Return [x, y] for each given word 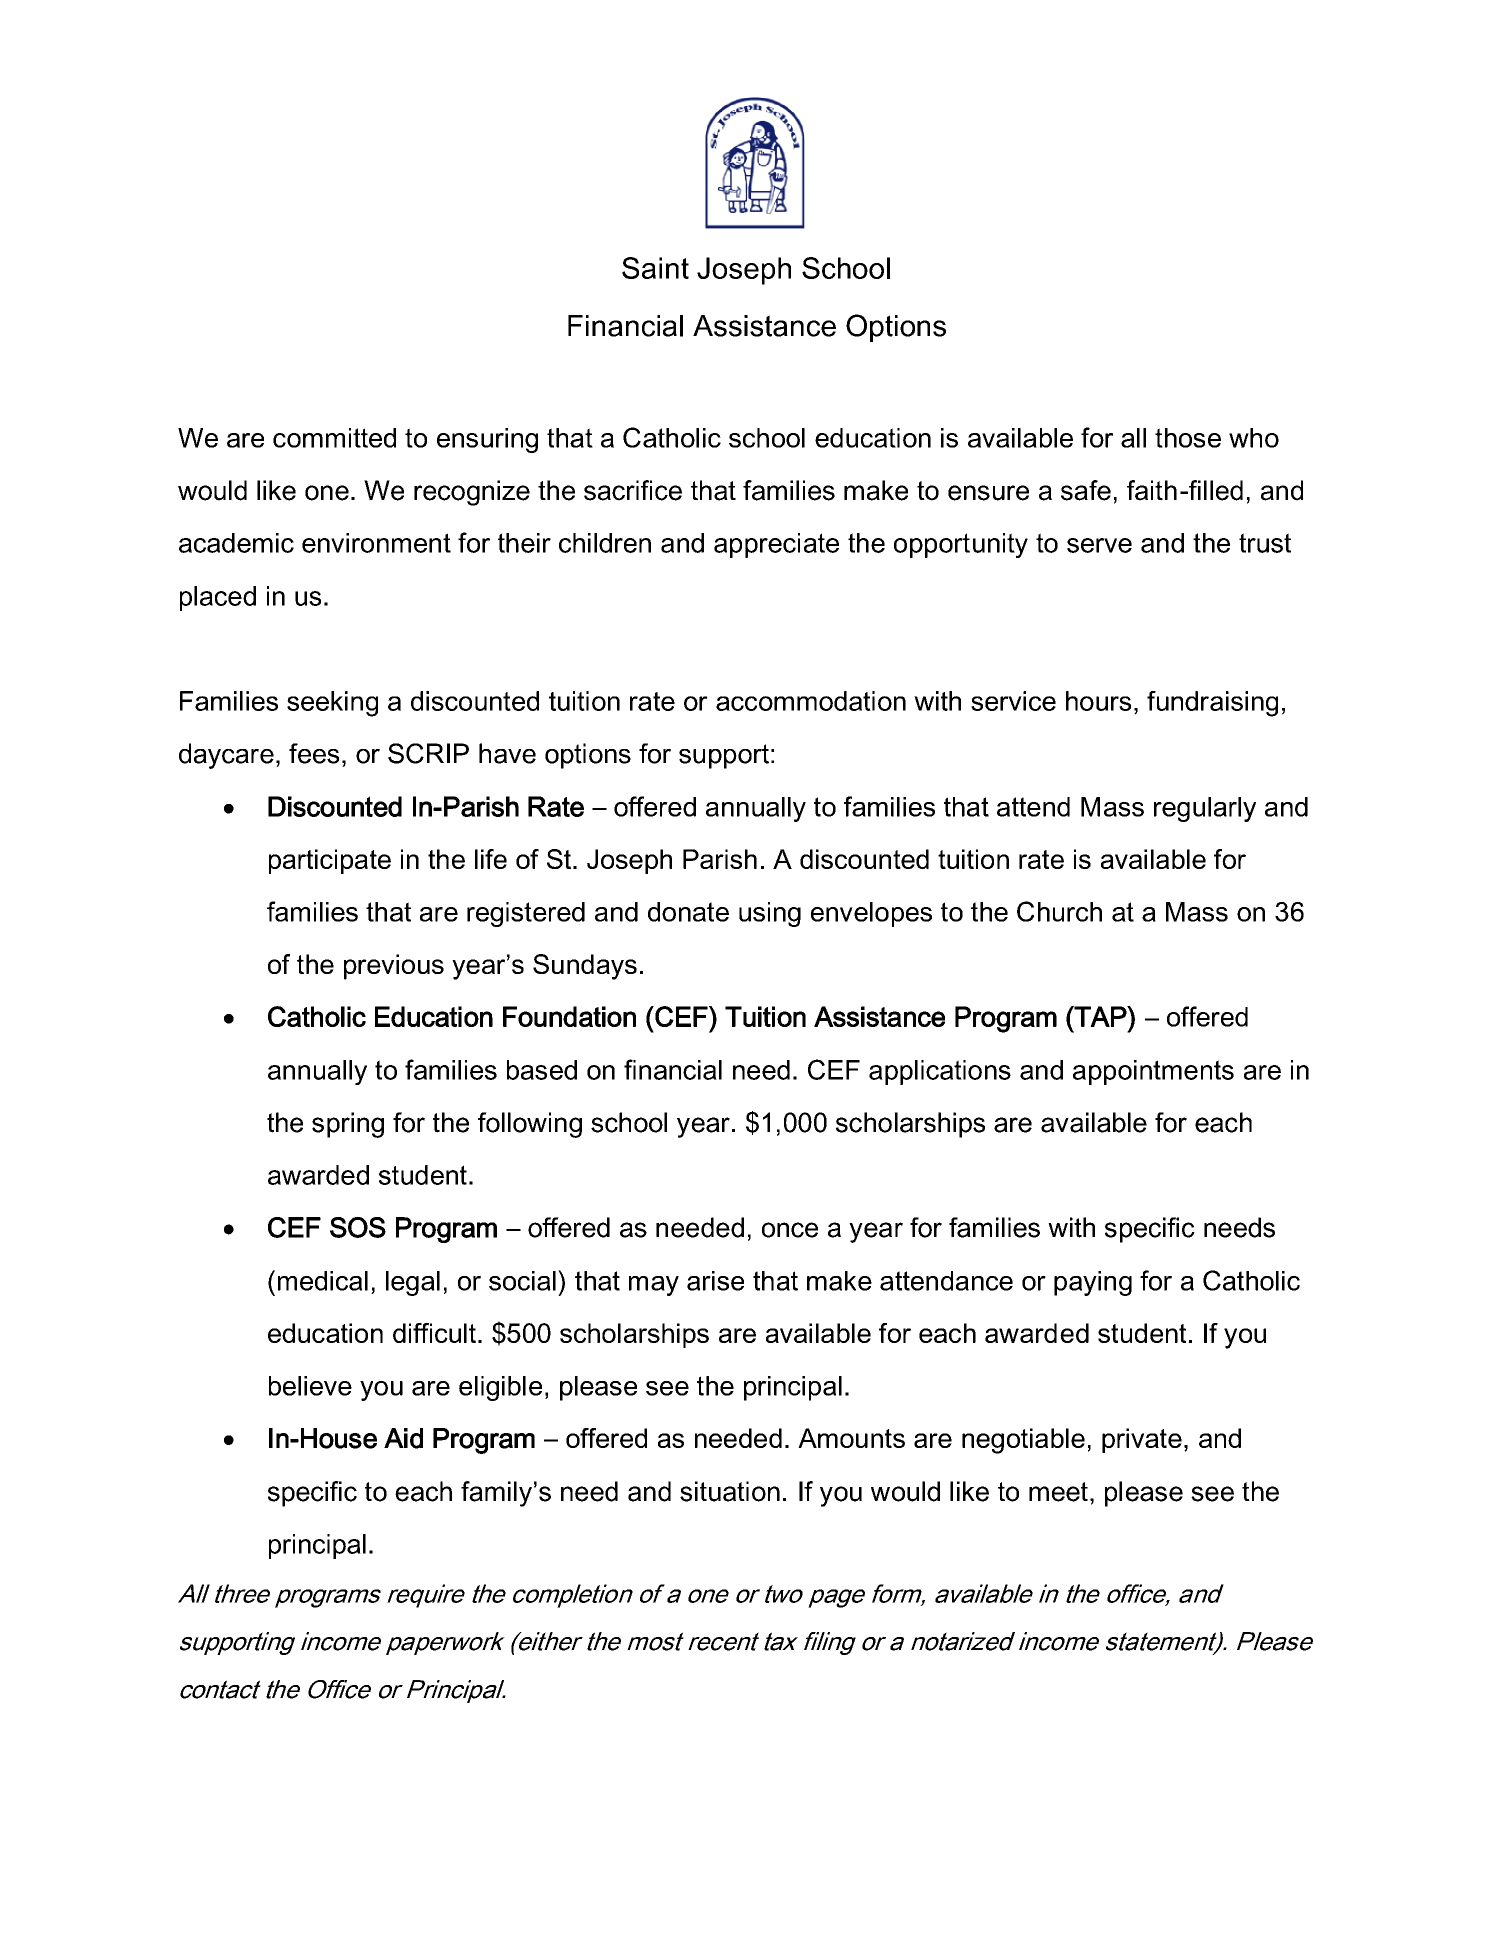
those [1188, 438]
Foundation [569, 1016]
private [1142, 1440]
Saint [655, 268]
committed [334, 438]
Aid [403, 1438]
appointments [1153, 1072]
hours [1098, 701]
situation [730, 1491]
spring [348, 1125]
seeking [332, 704]
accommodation [811, 701]
